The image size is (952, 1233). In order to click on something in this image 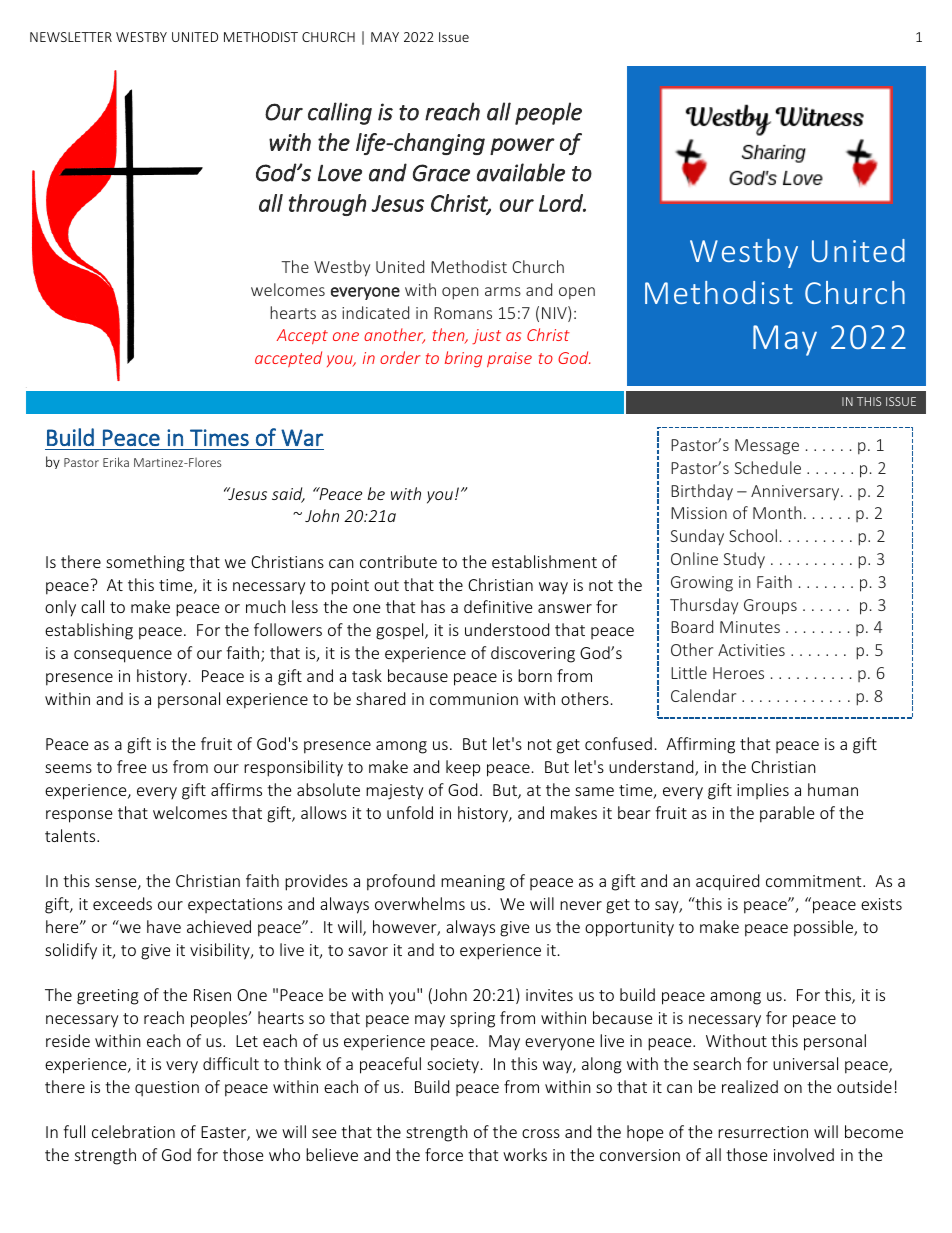, I will do `click(145, 563)`.
